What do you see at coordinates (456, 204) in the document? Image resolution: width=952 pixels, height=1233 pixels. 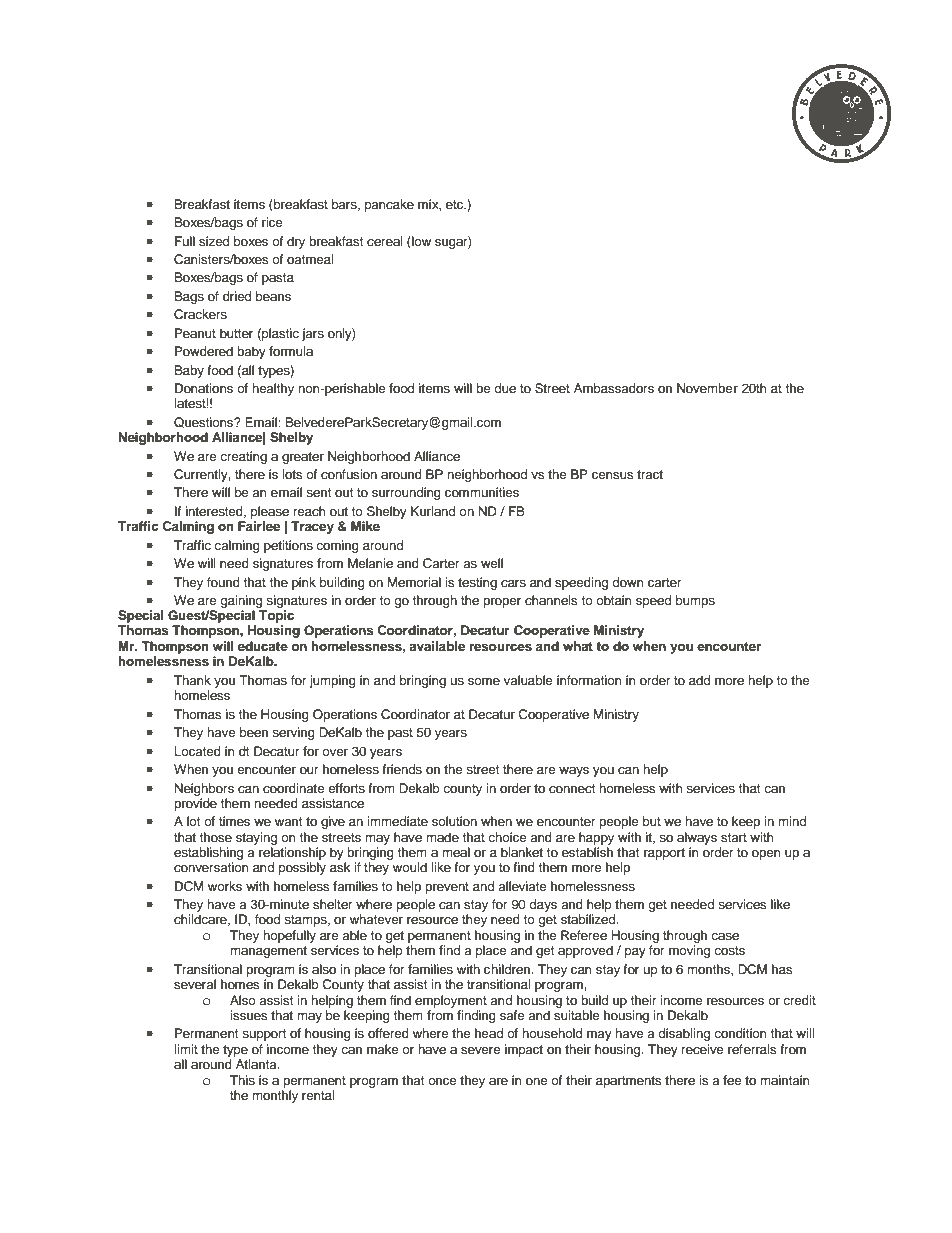 I see `etc` at bounding box center [456, 204].
